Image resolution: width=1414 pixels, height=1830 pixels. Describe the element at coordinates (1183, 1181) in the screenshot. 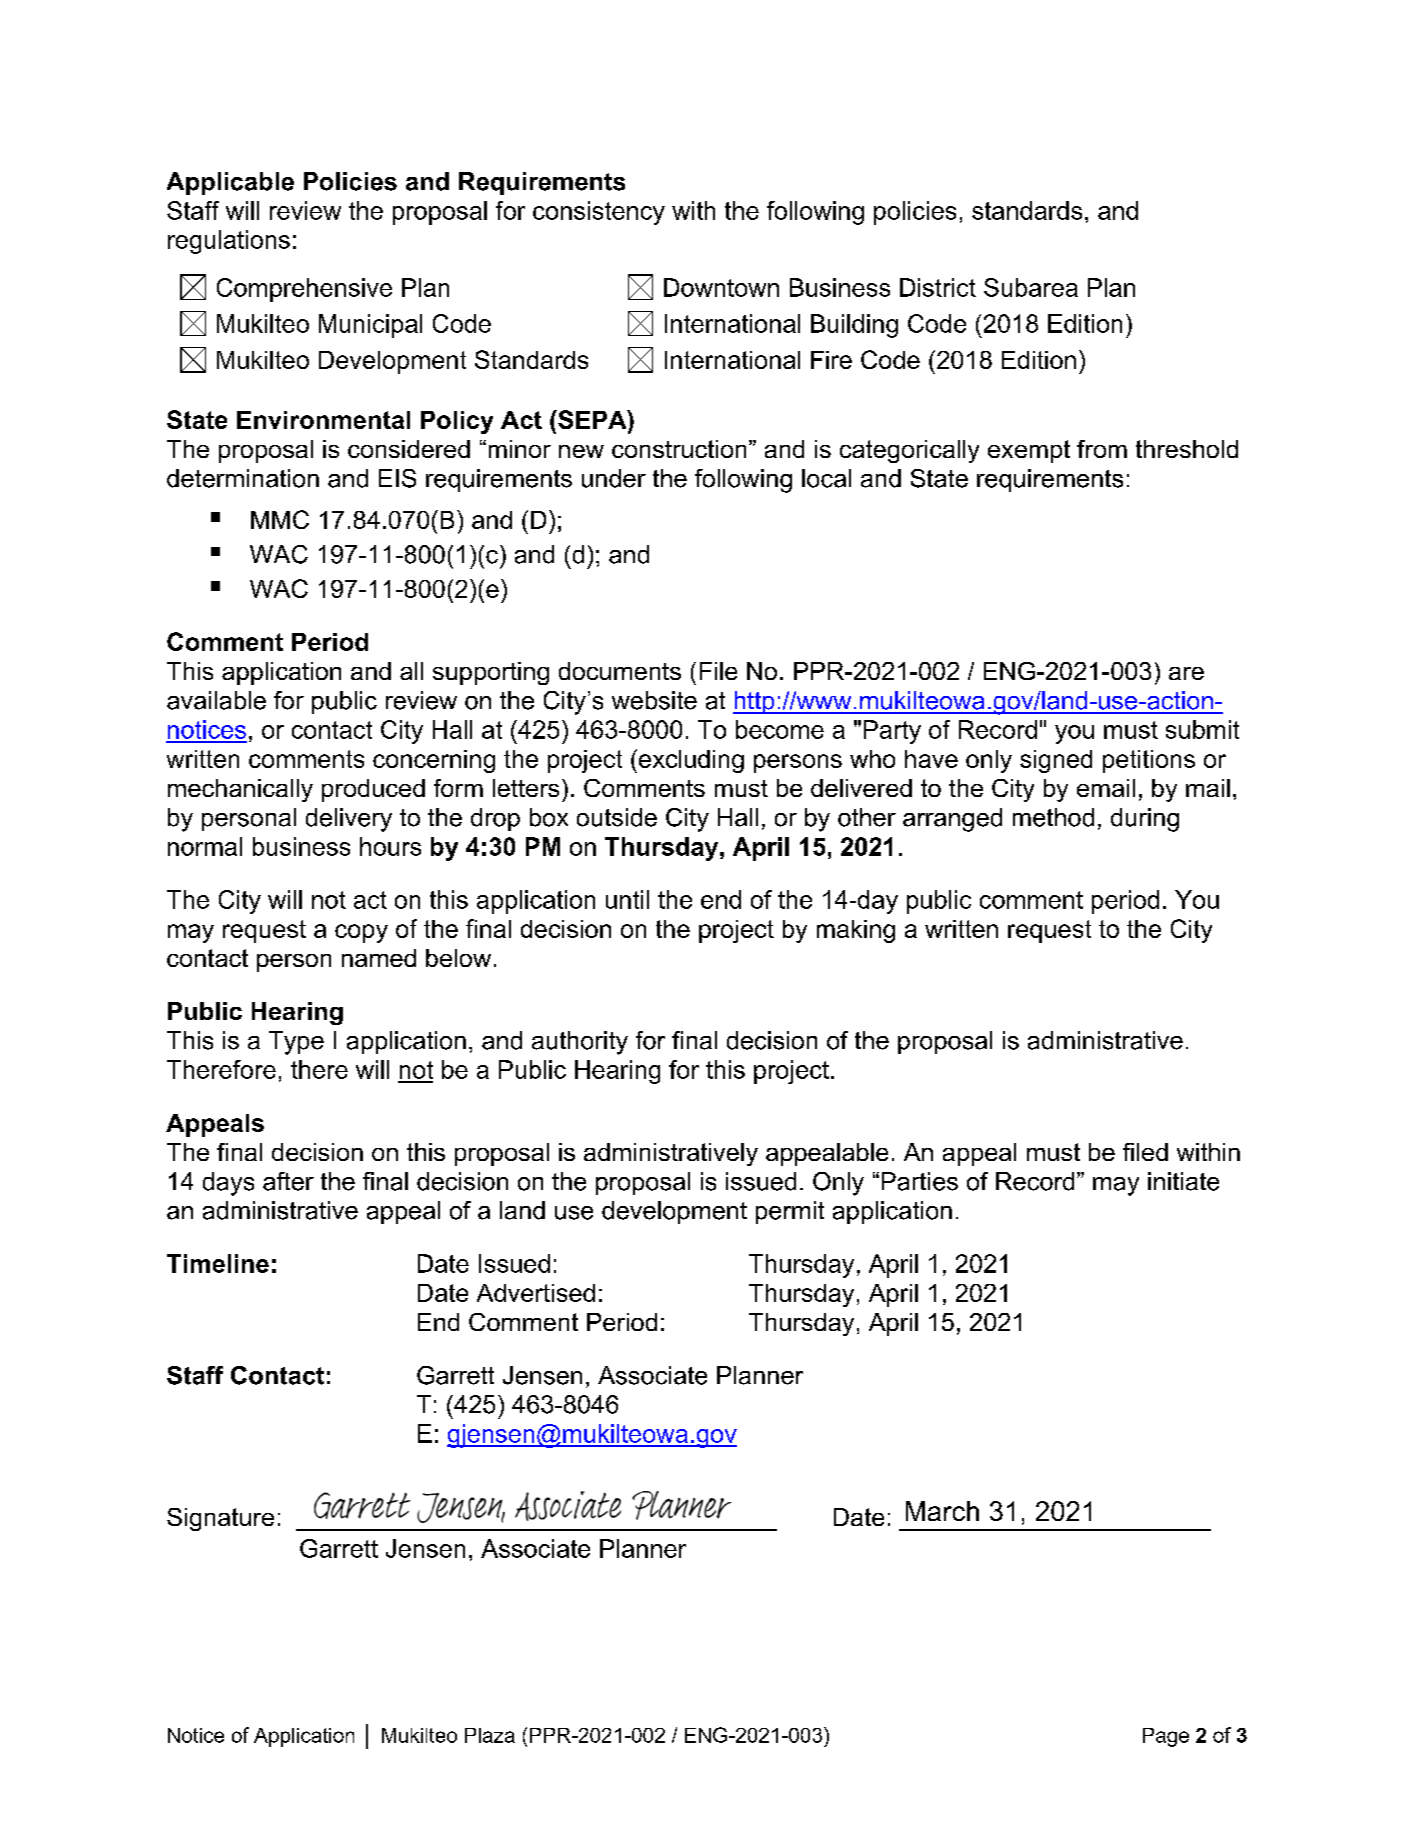

I see `initiate` at that location.
